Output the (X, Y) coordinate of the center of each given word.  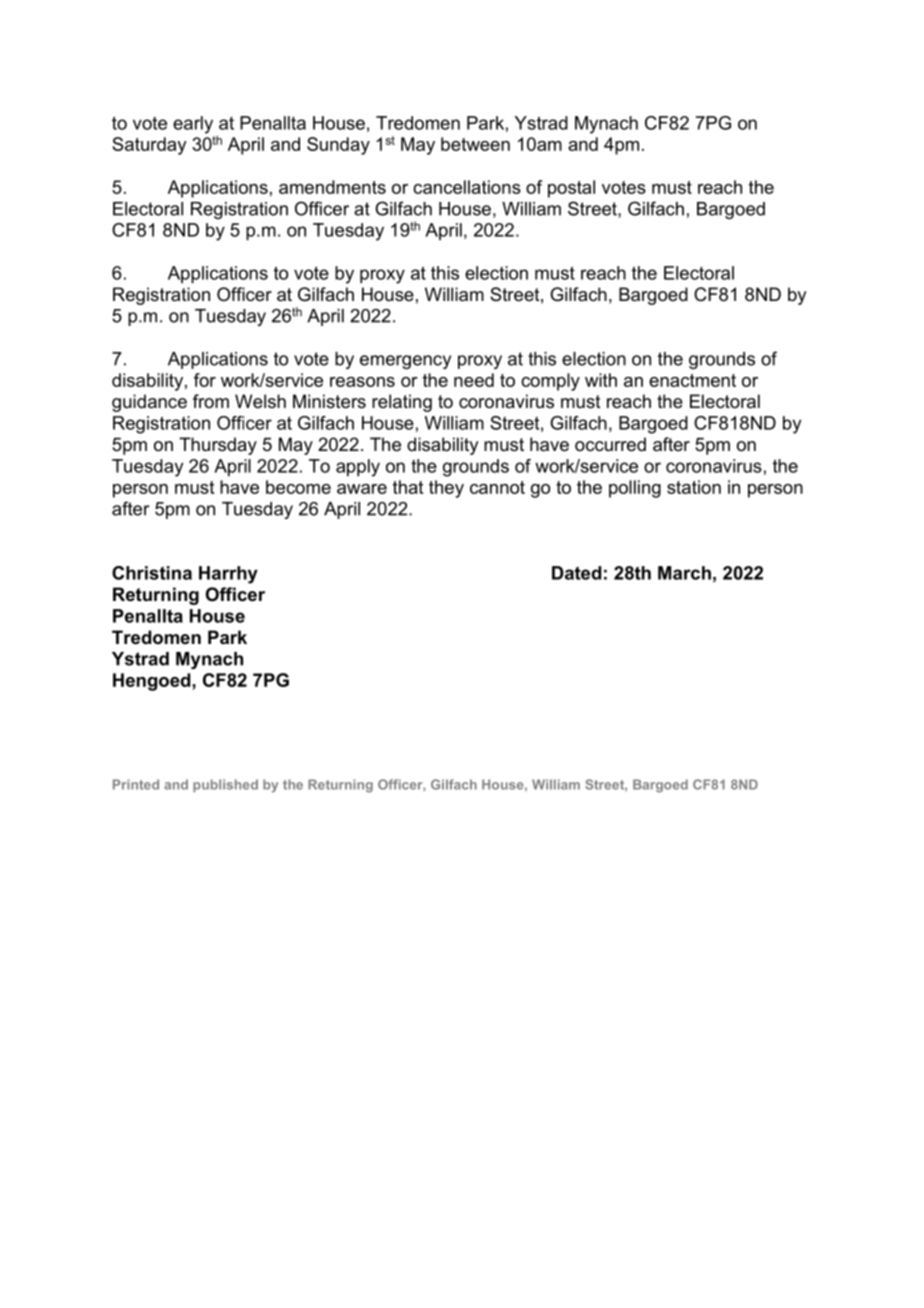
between (475, 144)
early (193, 125)
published (225, 785)
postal (571, 189)
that (408, 487)
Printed (136, 784)
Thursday (218, 446)
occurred (610, 444)
